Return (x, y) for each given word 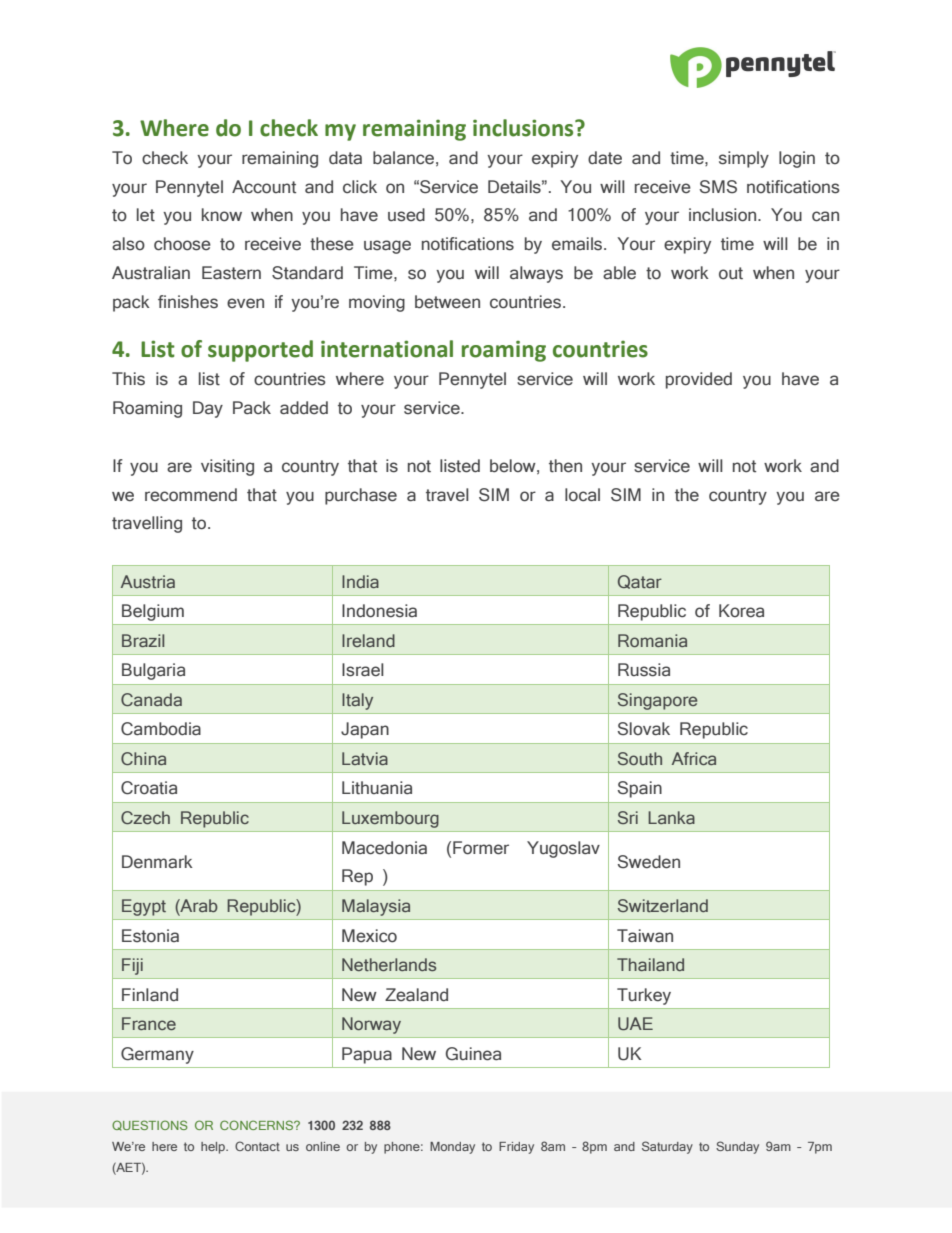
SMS (718, 187)
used (406, 215)
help (214, 1148)
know (222, 215)
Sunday (737, 1147)
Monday (452, 1148)
